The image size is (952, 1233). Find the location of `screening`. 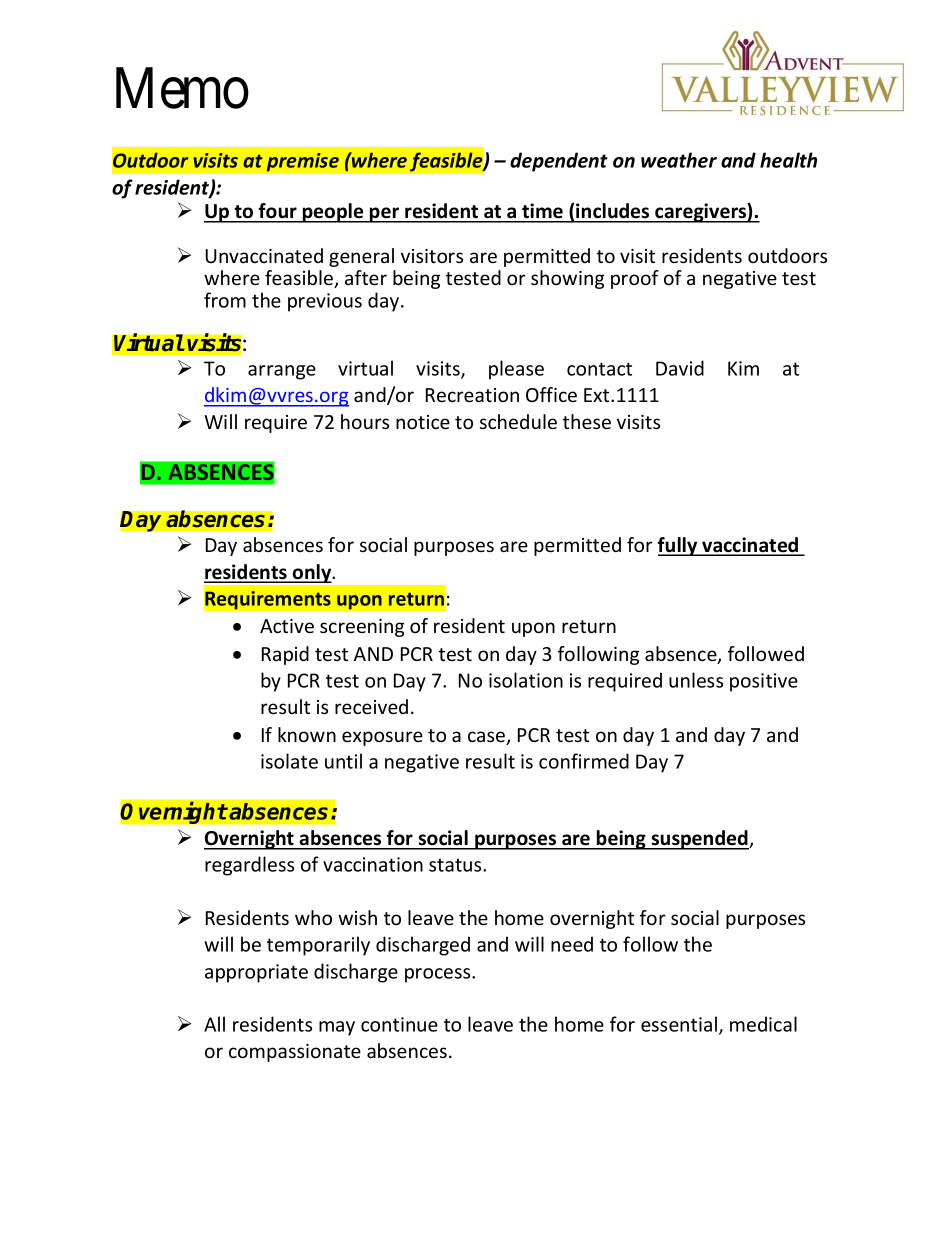

screening is located at coordinates (362, 628).
